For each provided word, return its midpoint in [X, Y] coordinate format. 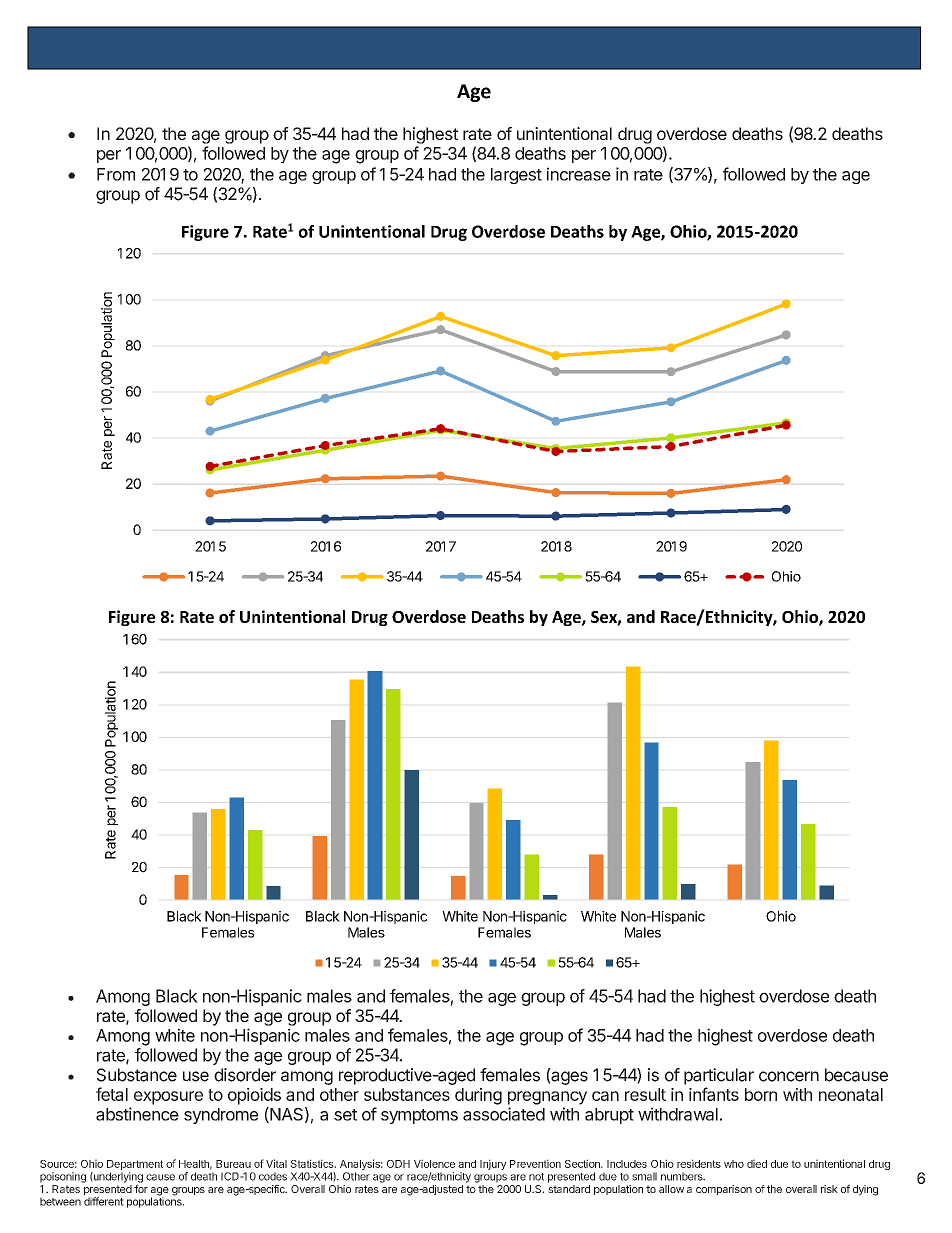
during [478, 1096]
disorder [245, 1075]
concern [789, 1076]
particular [719, 1076]
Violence [434, 1163]
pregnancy [547, 1098]
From [116, 174]
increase [579, 174]
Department [135, 1165]
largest [516, 176]
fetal [112, 1094]
